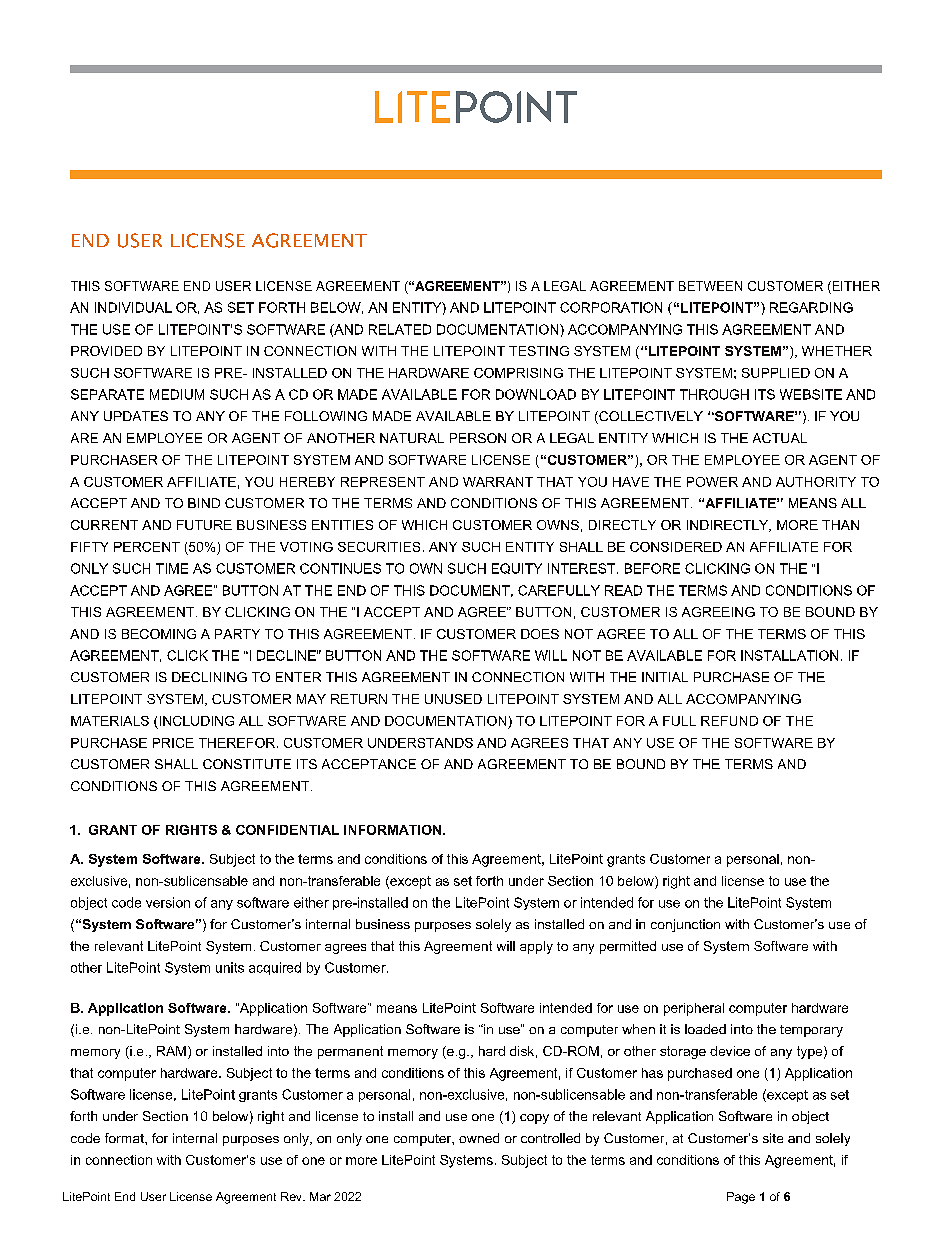 This page has width=952, height=1233. Describe the element at coordinates (710, 286) in the page. I see `BETWEEN` at that location.
